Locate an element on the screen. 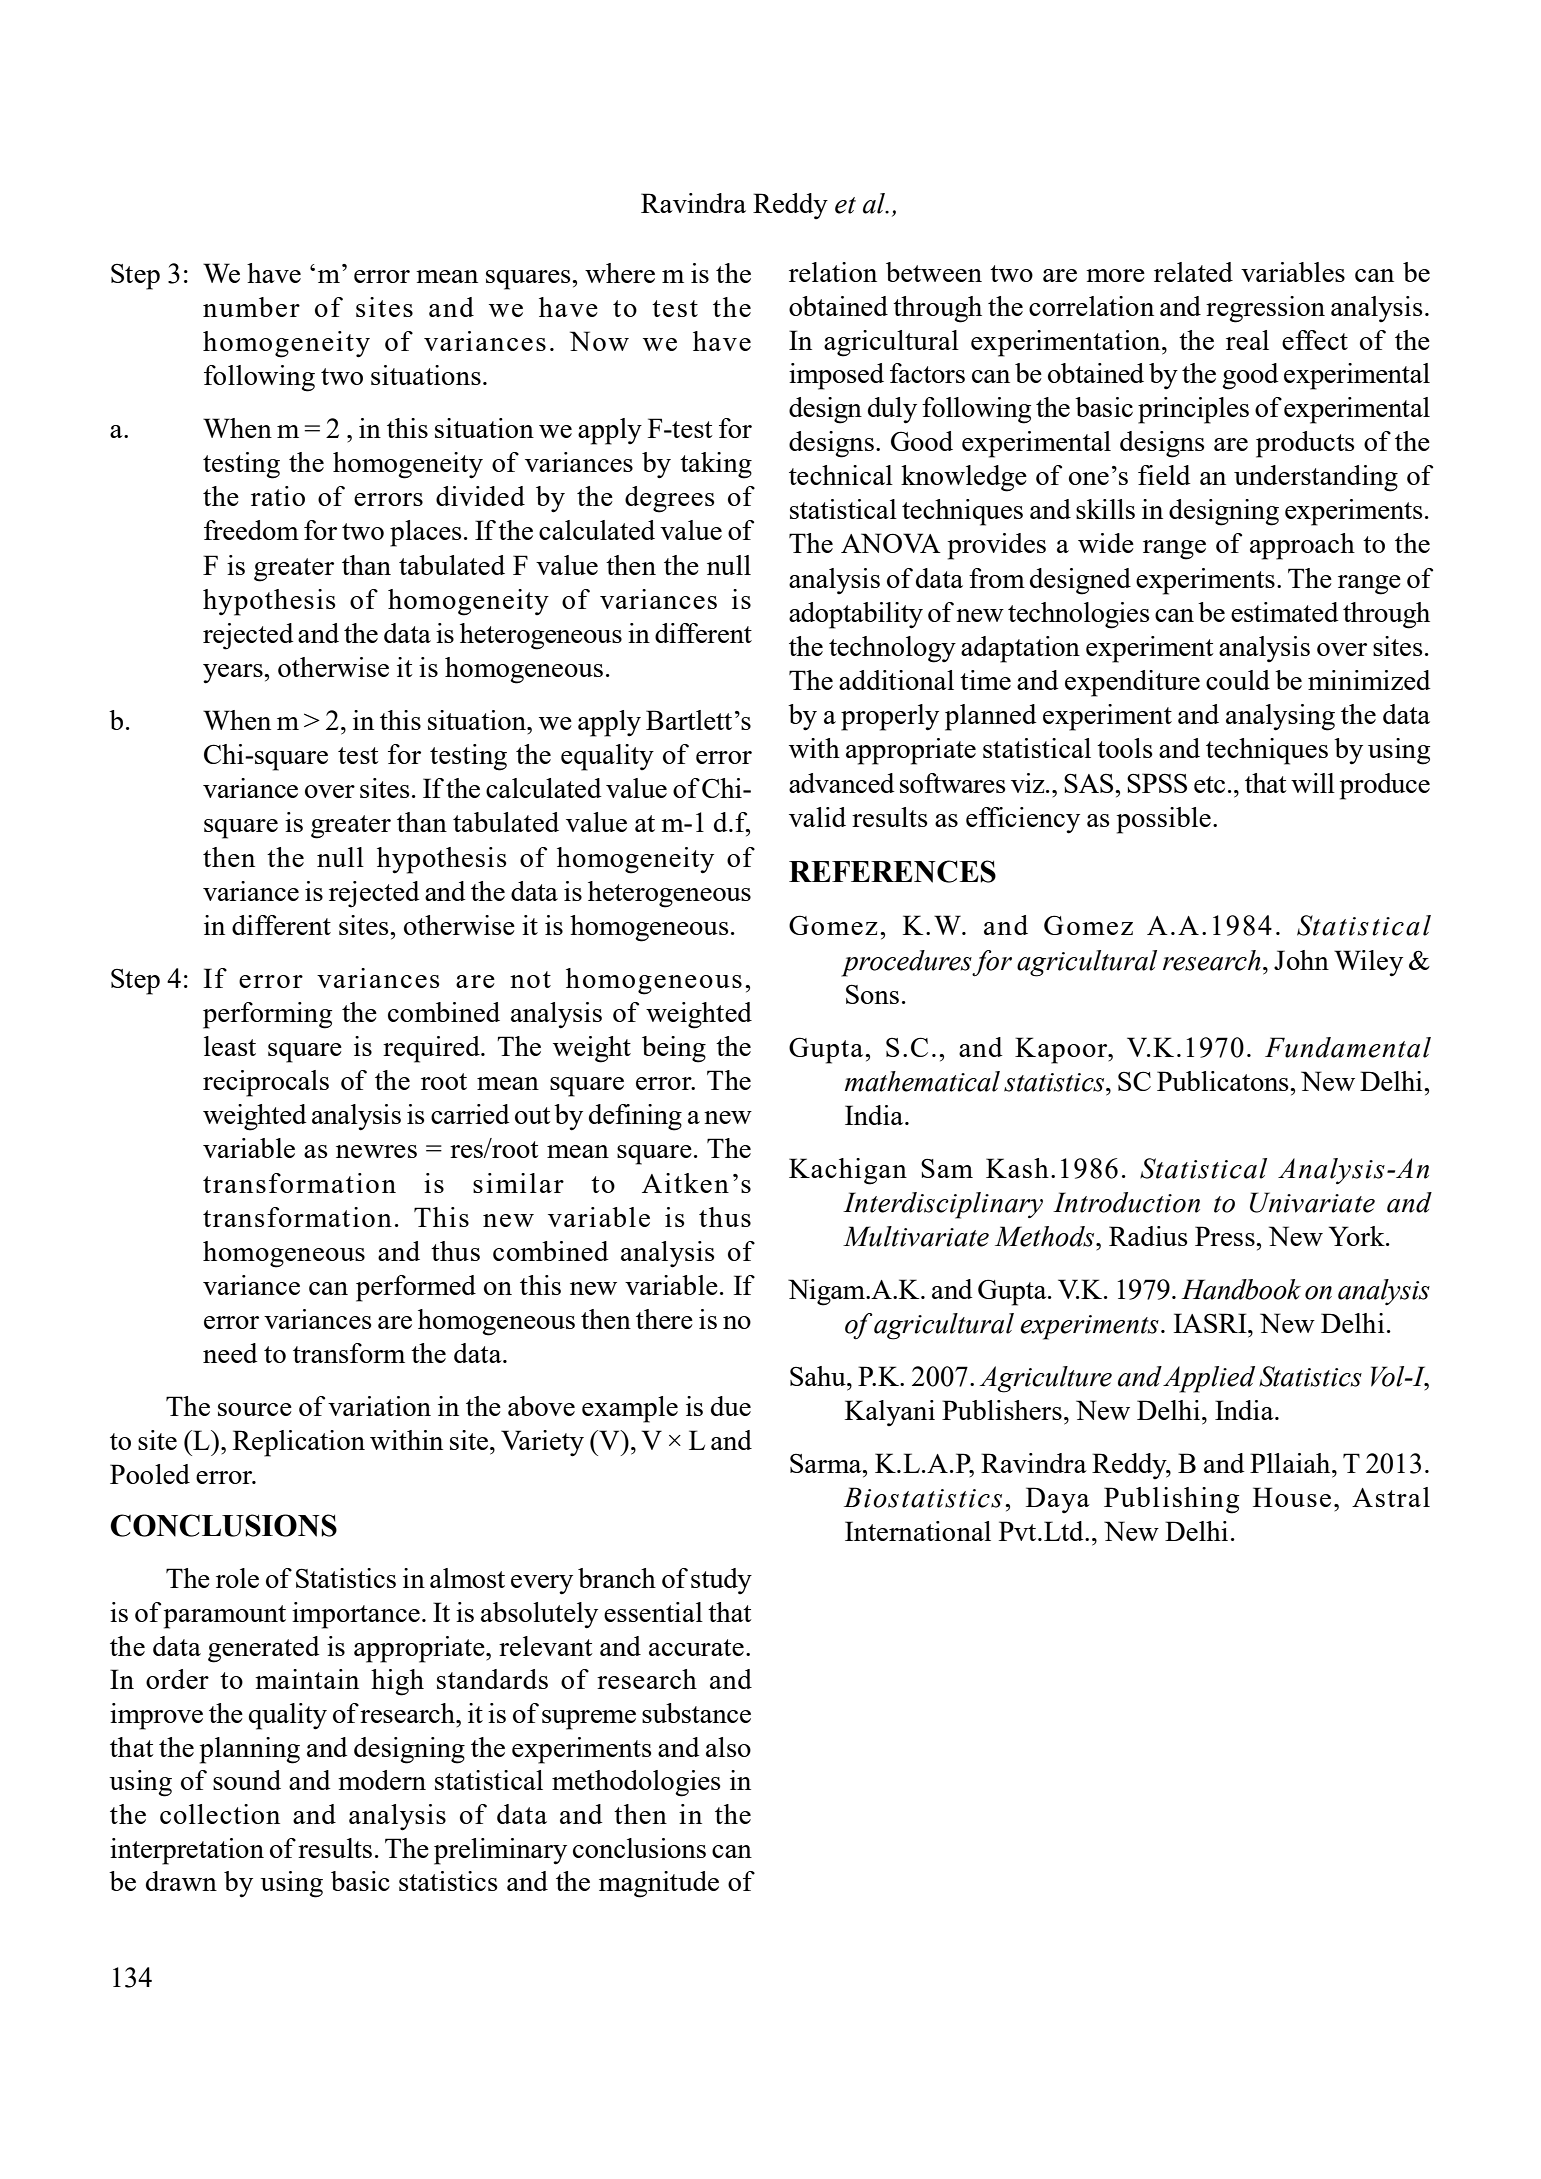 The width and height of the screenshot is (1541, 2179). imposed is located at coordinates (836, 376).
